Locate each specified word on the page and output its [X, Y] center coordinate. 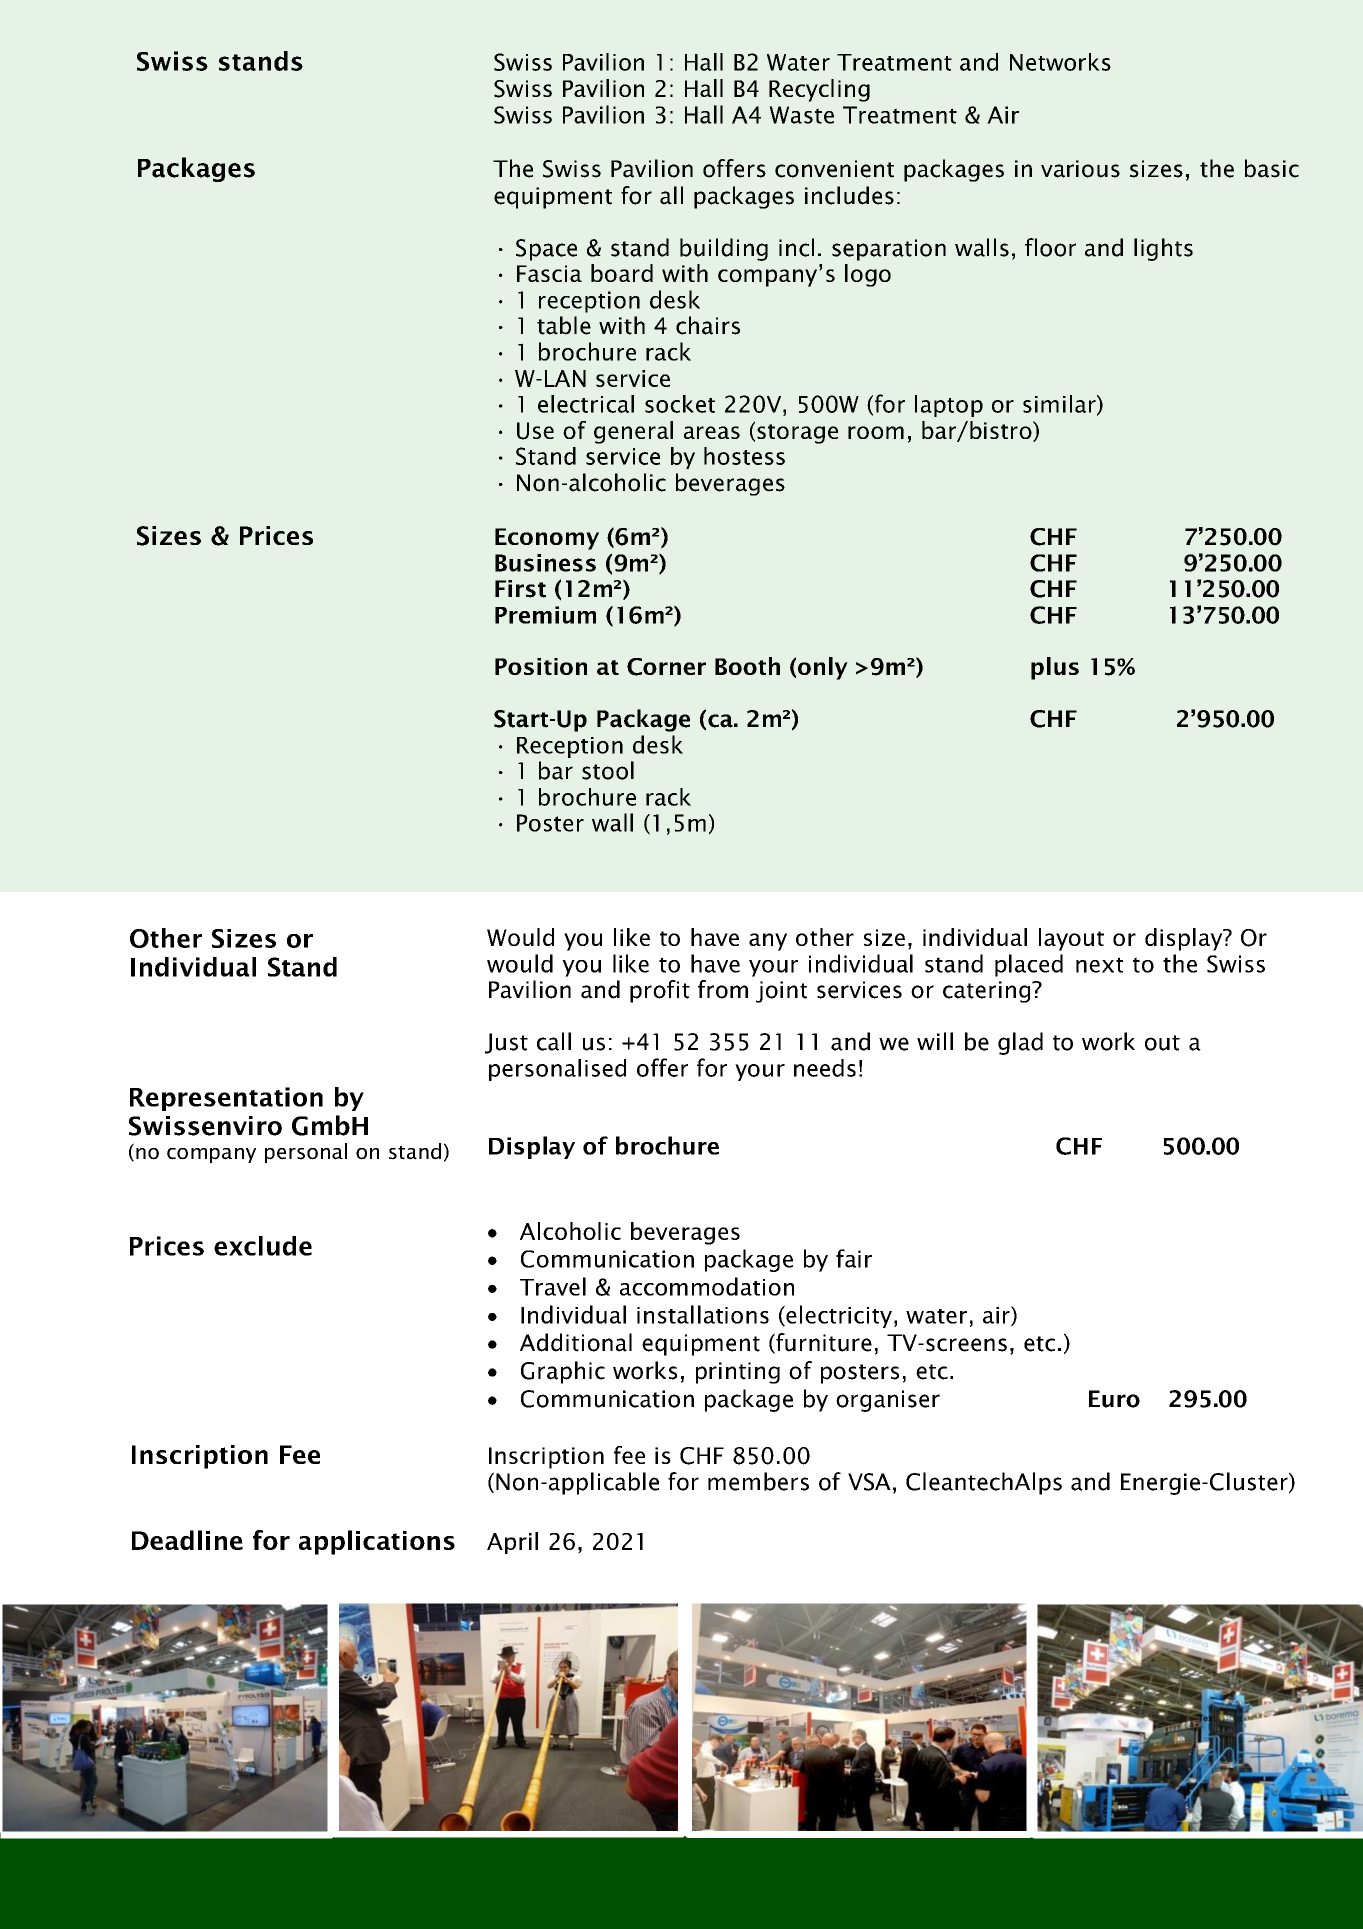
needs [825, 1068]
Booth [747, 666]
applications [377, 1542]
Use [535, 431]
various [1080, 169]
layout [1071, 939]
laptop [949, 406]
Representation [226, 1099]
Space [546, 250]
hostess [744, 456]
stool [608, 770]
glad [1020, 1043]
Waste [801, 115]
